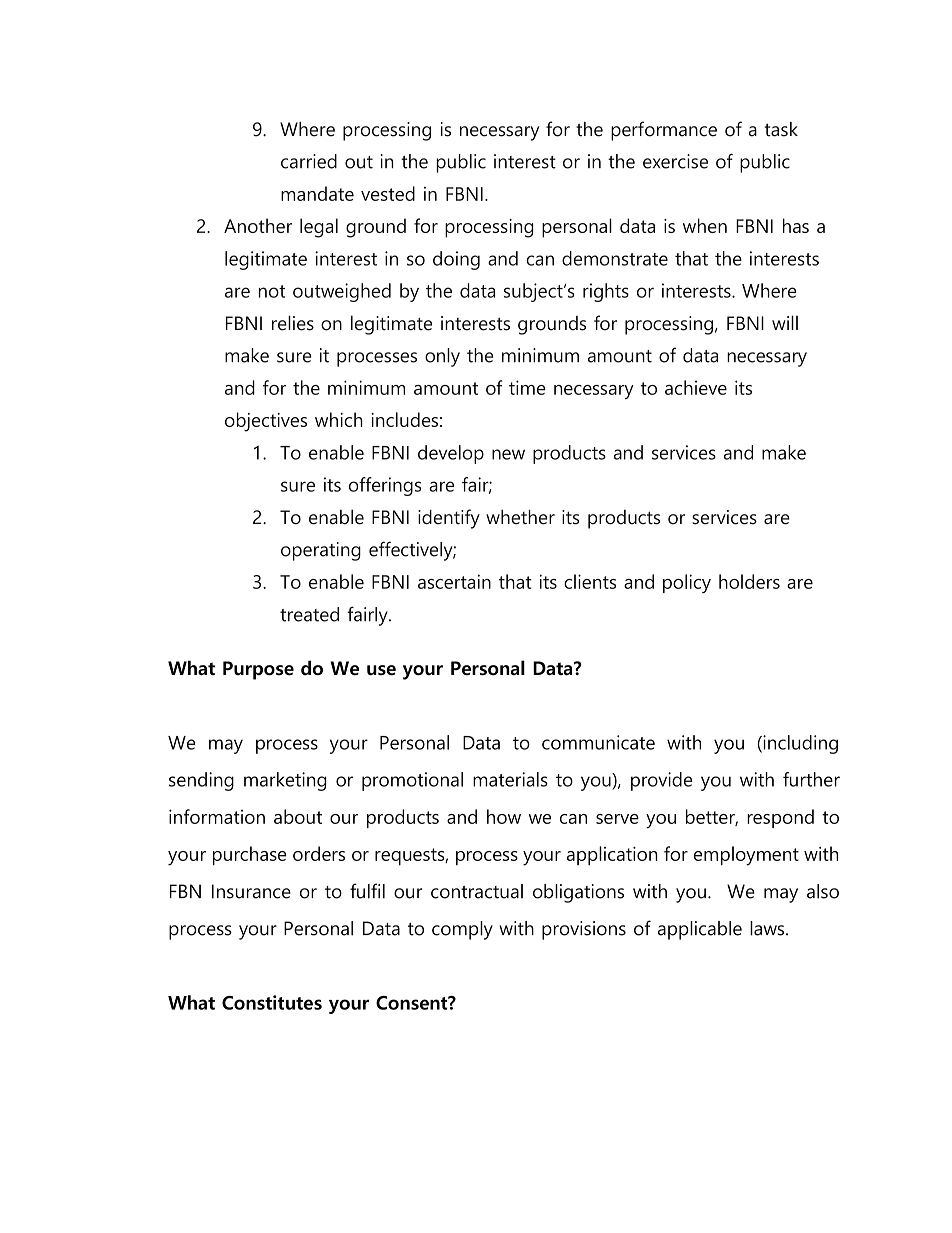  Describe the element at coordinates (266, 422) in the image. I see `objectives` at that location.
